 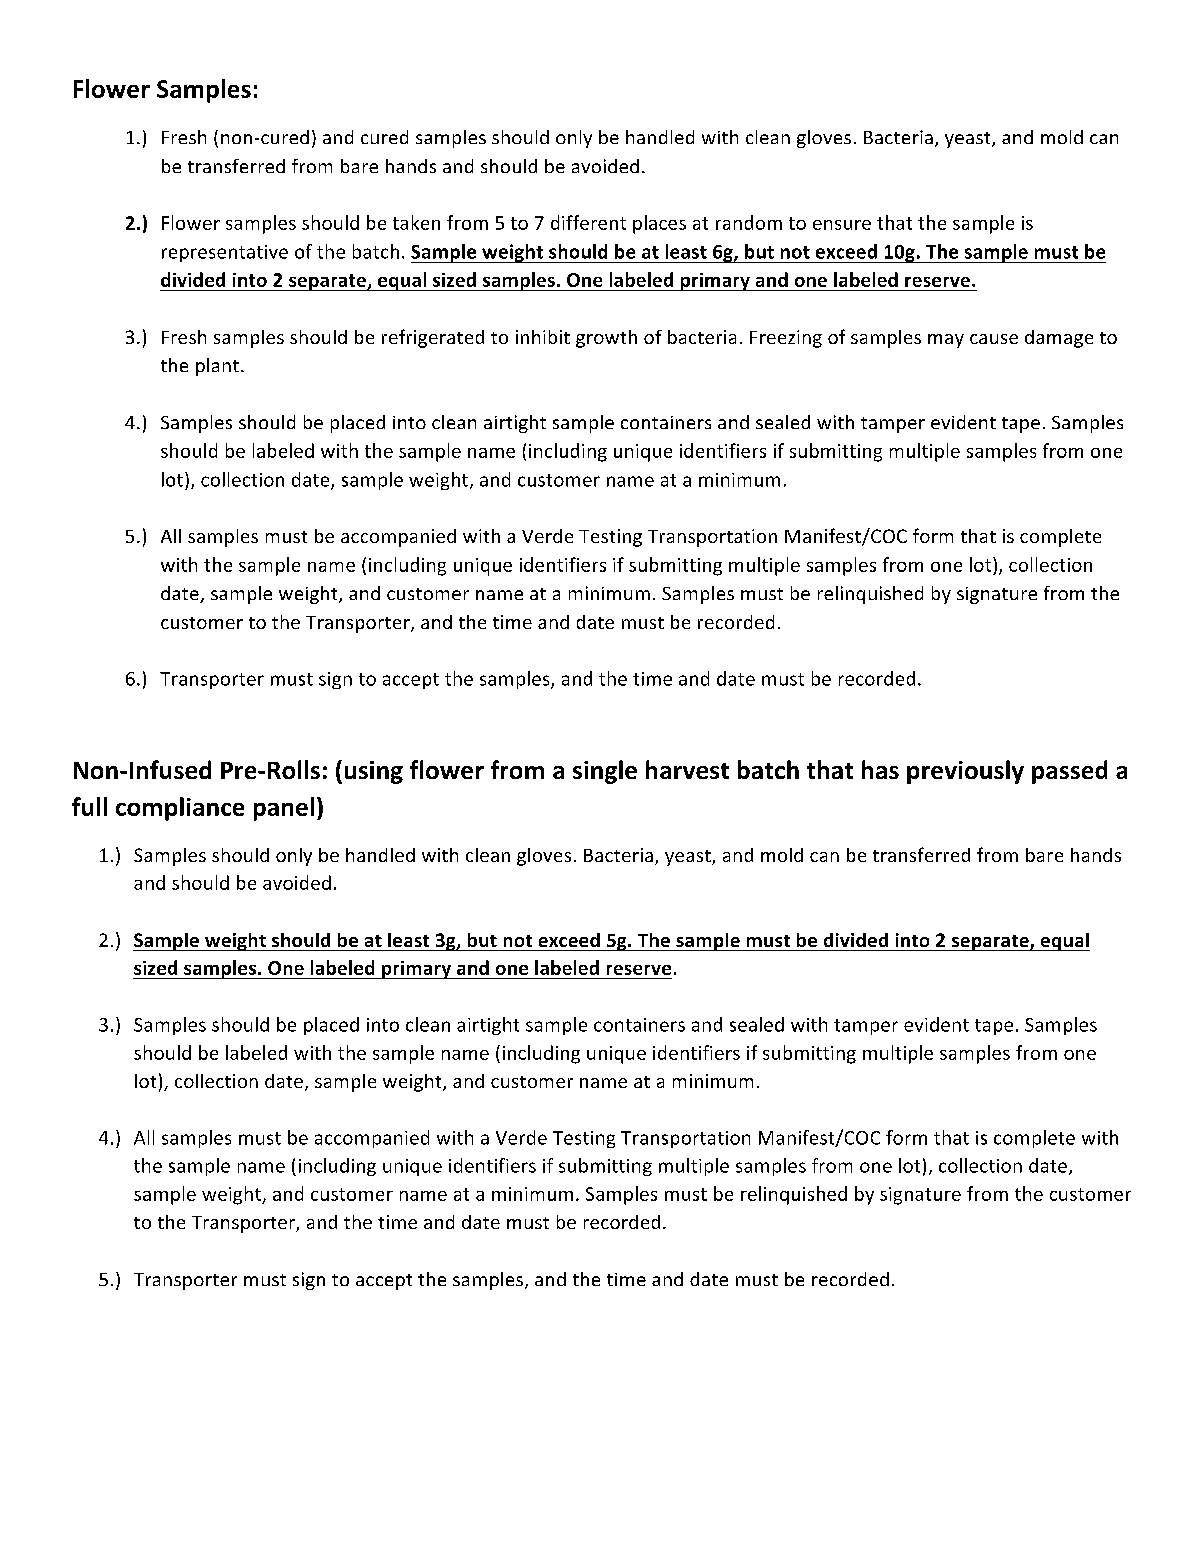 What do you see at coordinates (946, 341) in the screenshot?
I see `may` at bounding box center [946, 341].
